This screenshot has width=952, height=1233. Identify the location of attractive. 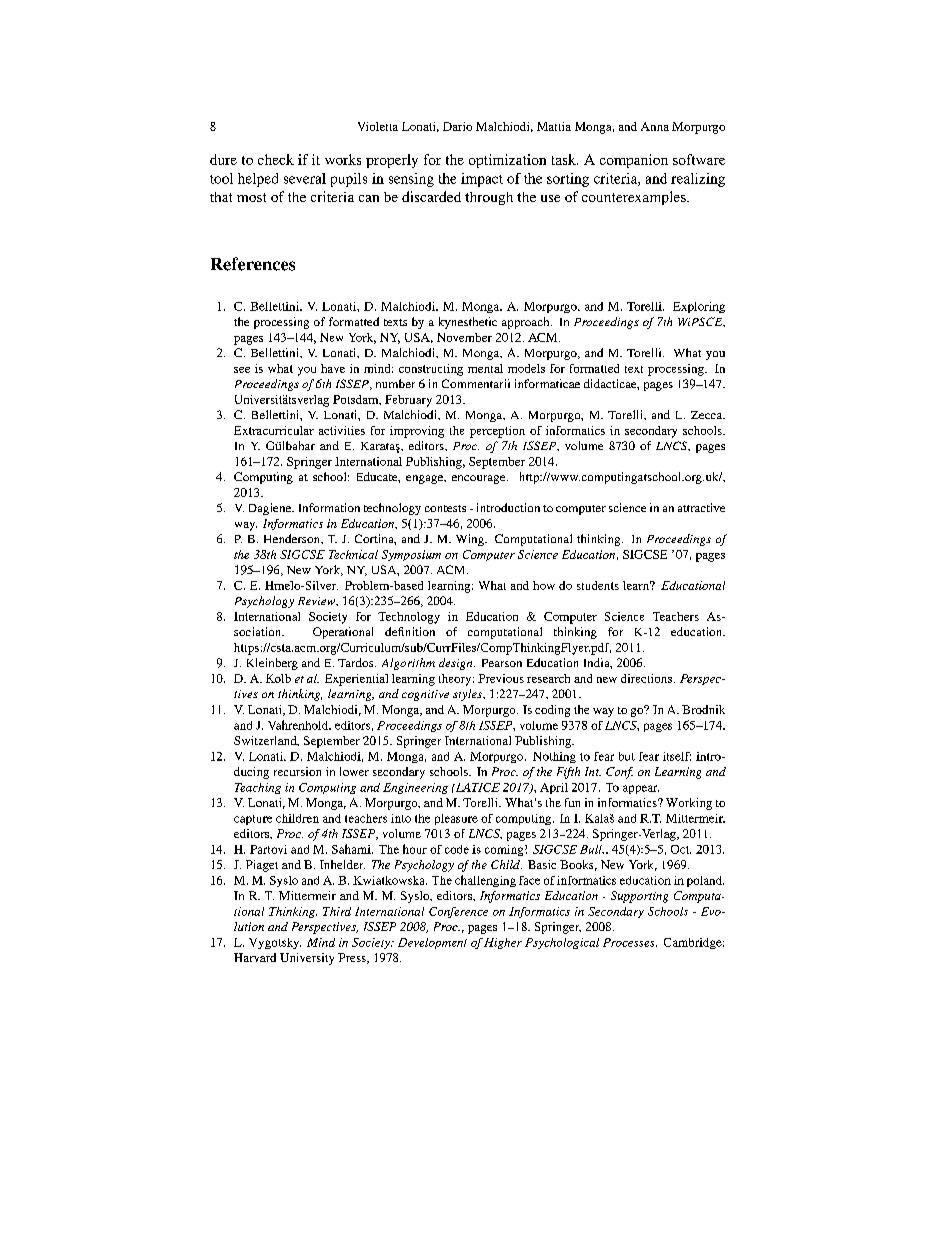
(701, 507).
